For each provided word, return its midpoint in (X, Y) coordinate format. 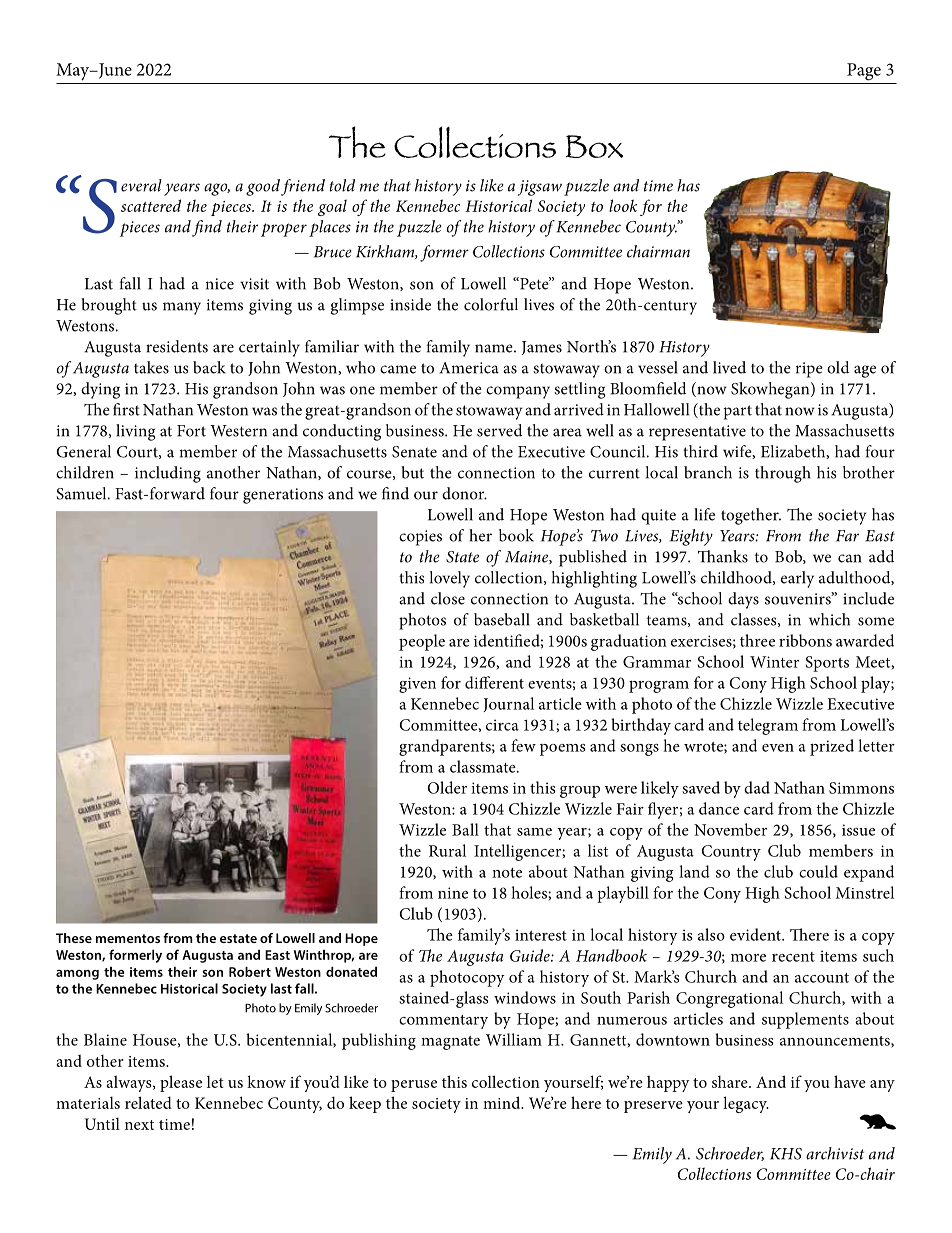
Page (864, 72)
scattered (151, 205)
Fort (191, 431)
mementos (128, 938)
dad (757, 787)
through (783, 474)
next (139, 1125)
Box (594, 146)
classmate (484, 766)
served (499, 430)
